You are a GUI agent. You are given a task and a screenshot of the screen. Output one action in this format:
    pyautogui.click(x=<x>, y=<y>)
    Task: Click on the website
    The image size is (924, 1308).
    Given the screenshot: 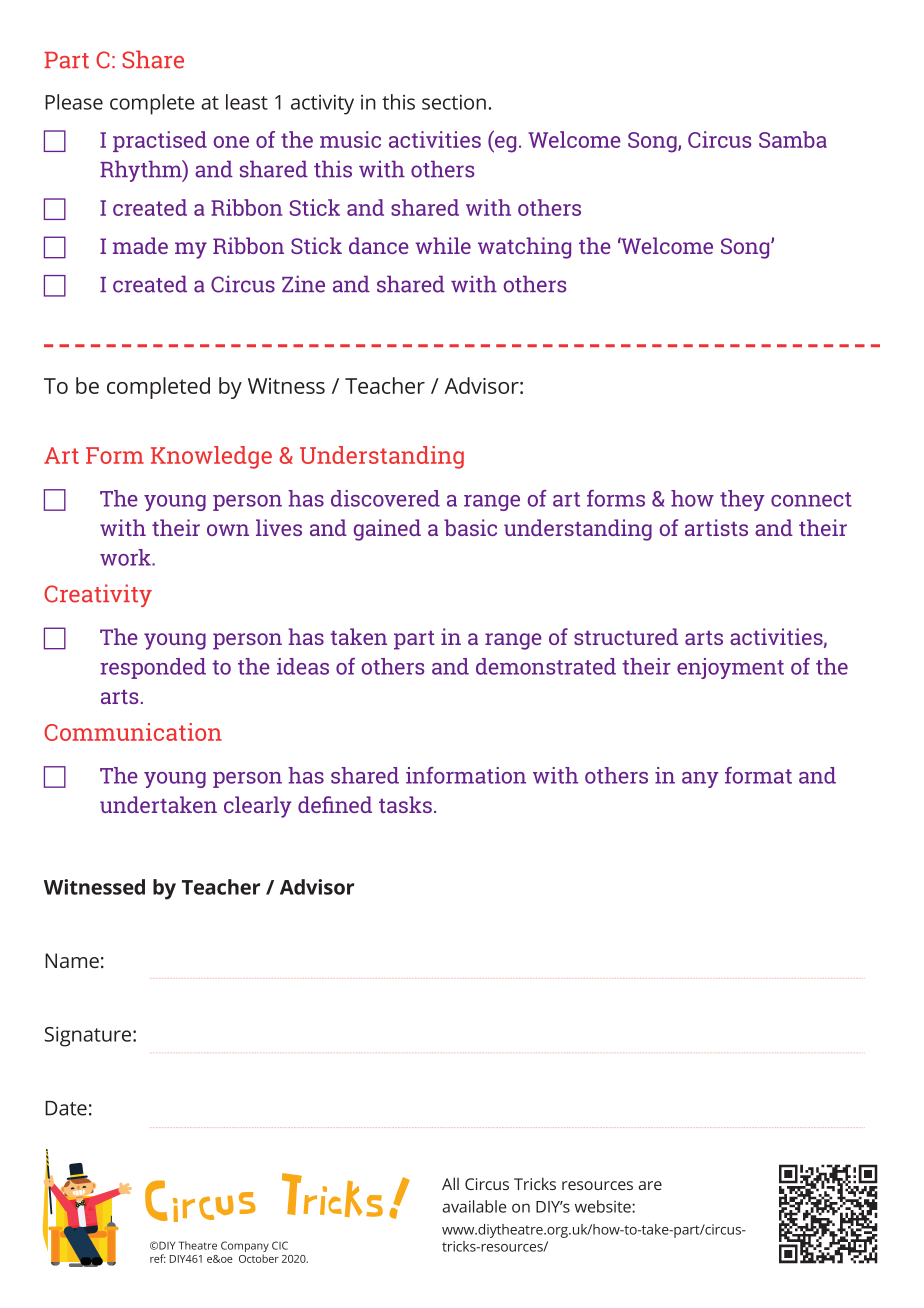 What is the action you would take?
    pyautogui.click(x=604, y=1206)
